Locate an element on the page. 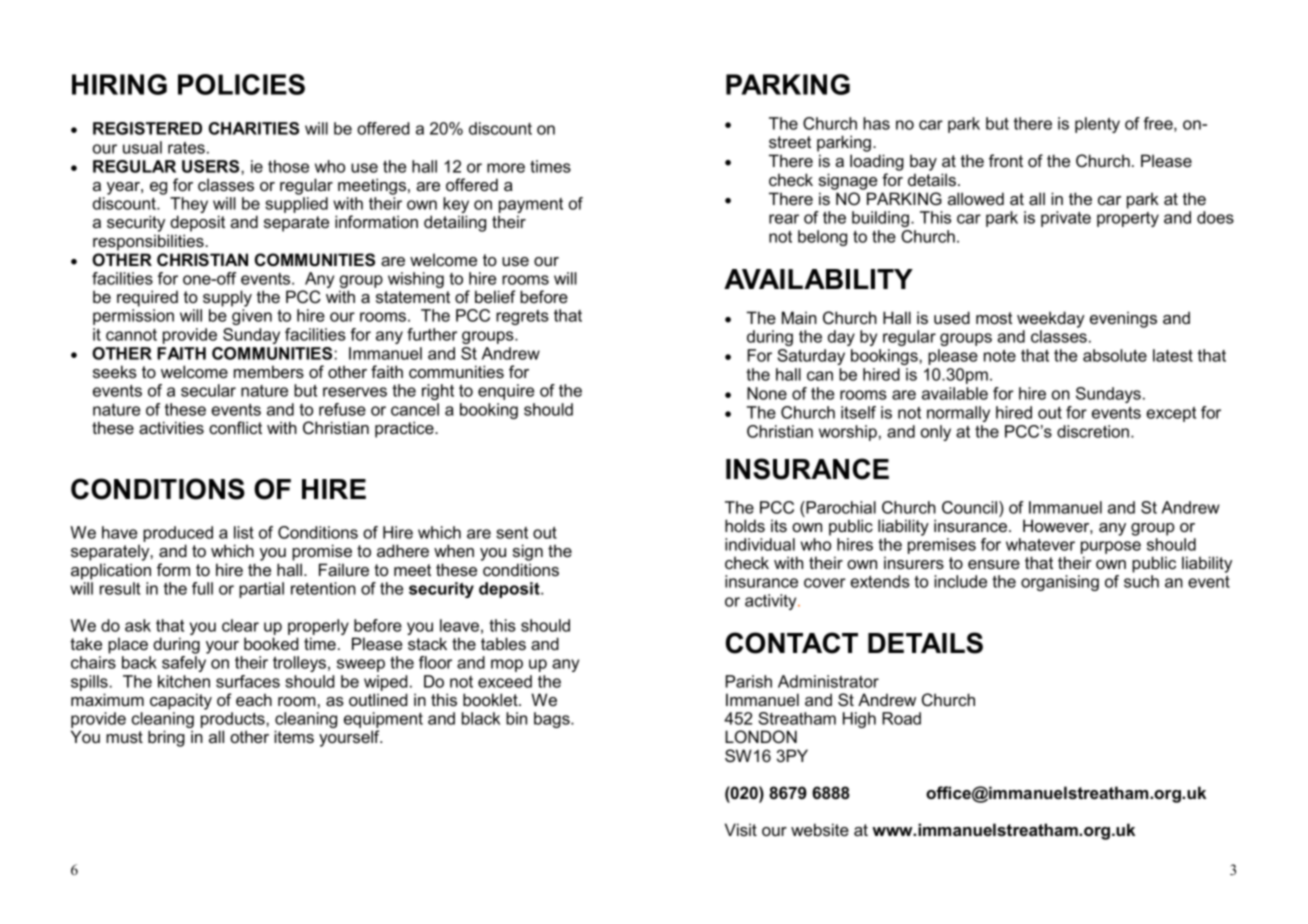  bring is located at coordinates (166, 738).
